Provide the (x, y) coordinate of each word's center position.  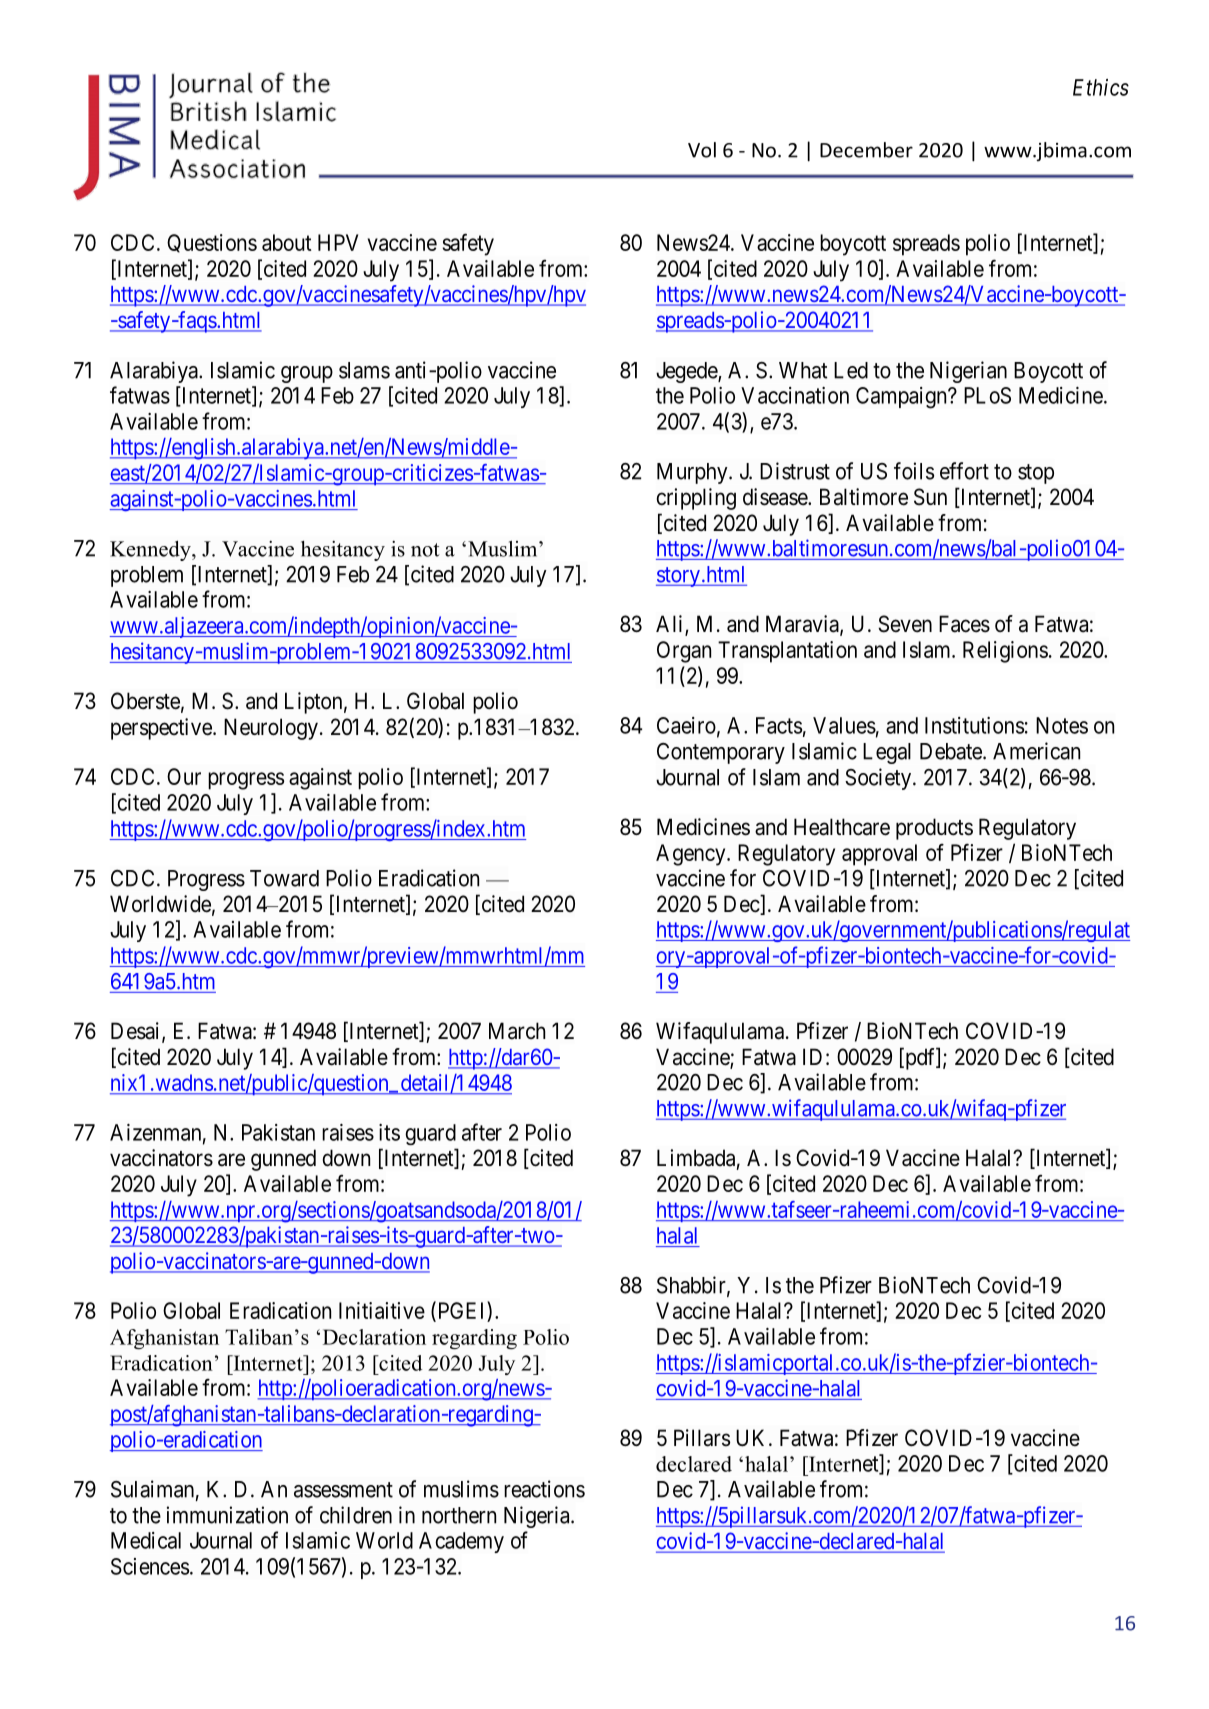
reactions (544, 1489)
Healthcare (842, 827)
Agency (692, 855)
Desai (137, 1032)
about (286, 242)
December (866, 150)
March (517, 1031)
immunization (227, 1515)
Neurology (271, 729)
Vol (702, 150)
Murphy (693, 473)
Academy (461, 1542)
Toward (284, 878)
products (934, 829)
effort (964, 471)
